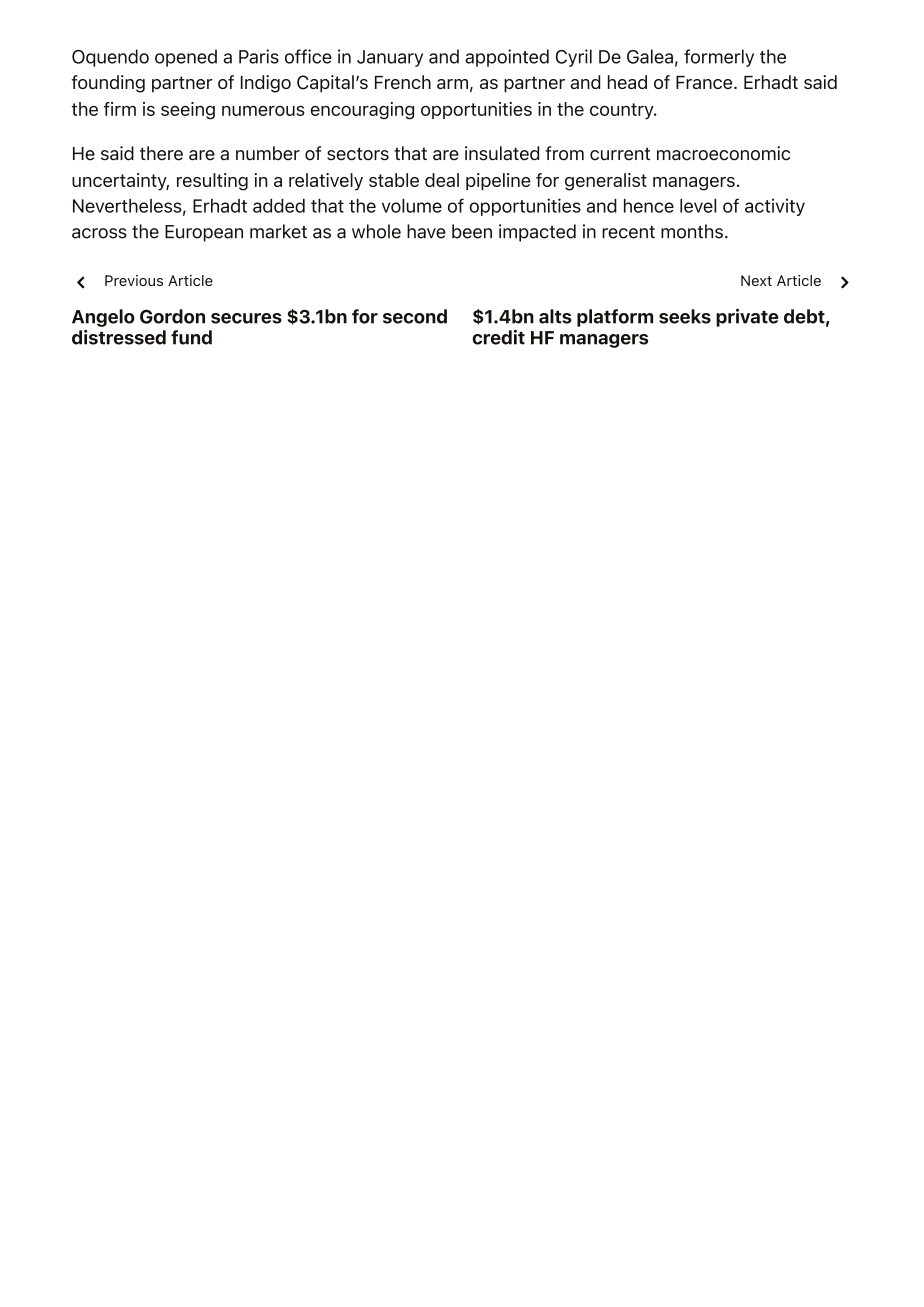 Image resolution: width=924 pixels, height=1307 pixels. What do you see at coordinates (390, 58) in the screenshot?
I see `January` at bounding box center [390, 58].
